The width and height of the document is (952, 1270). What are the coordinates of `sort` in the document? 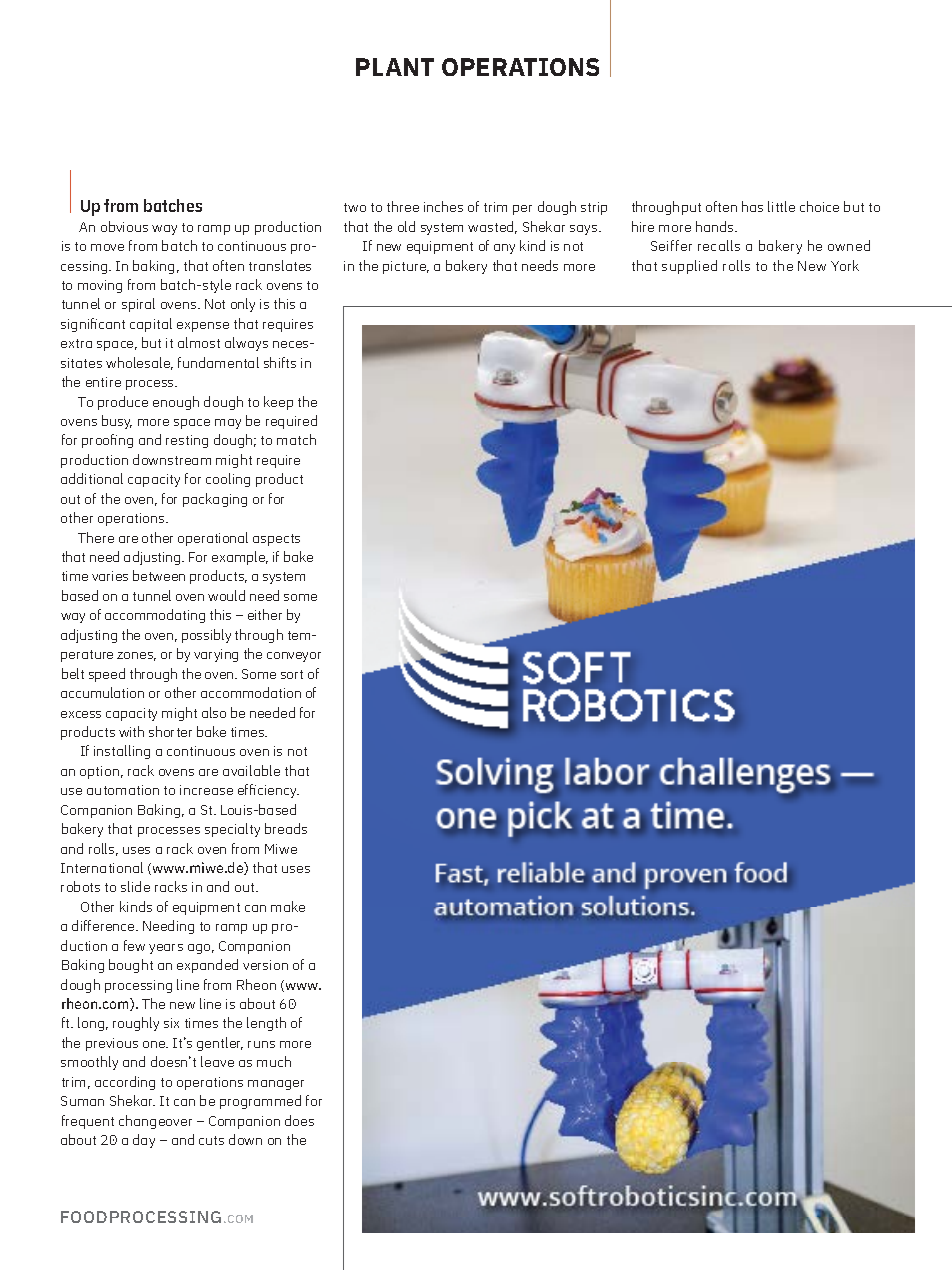 It's located at (292, 674).
